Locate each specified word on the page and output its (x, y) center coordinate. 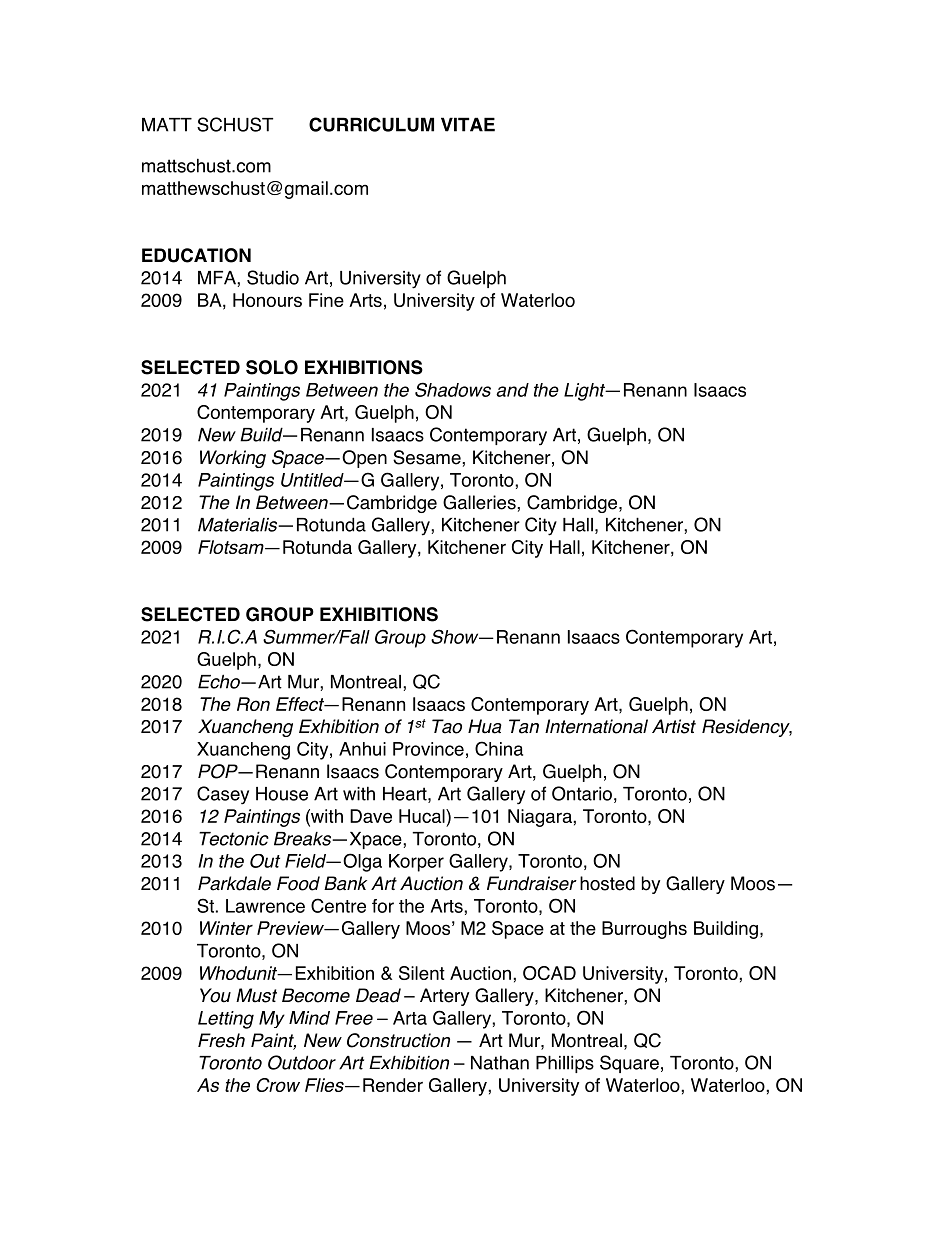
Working (233, 459)
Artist (674, 726)
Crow (278, 1085)
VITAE (468, 124)
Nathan (500, 1062)
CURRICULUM (371, 124)
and (512, 390)
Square (629, 1064)
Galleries (480, 502)
